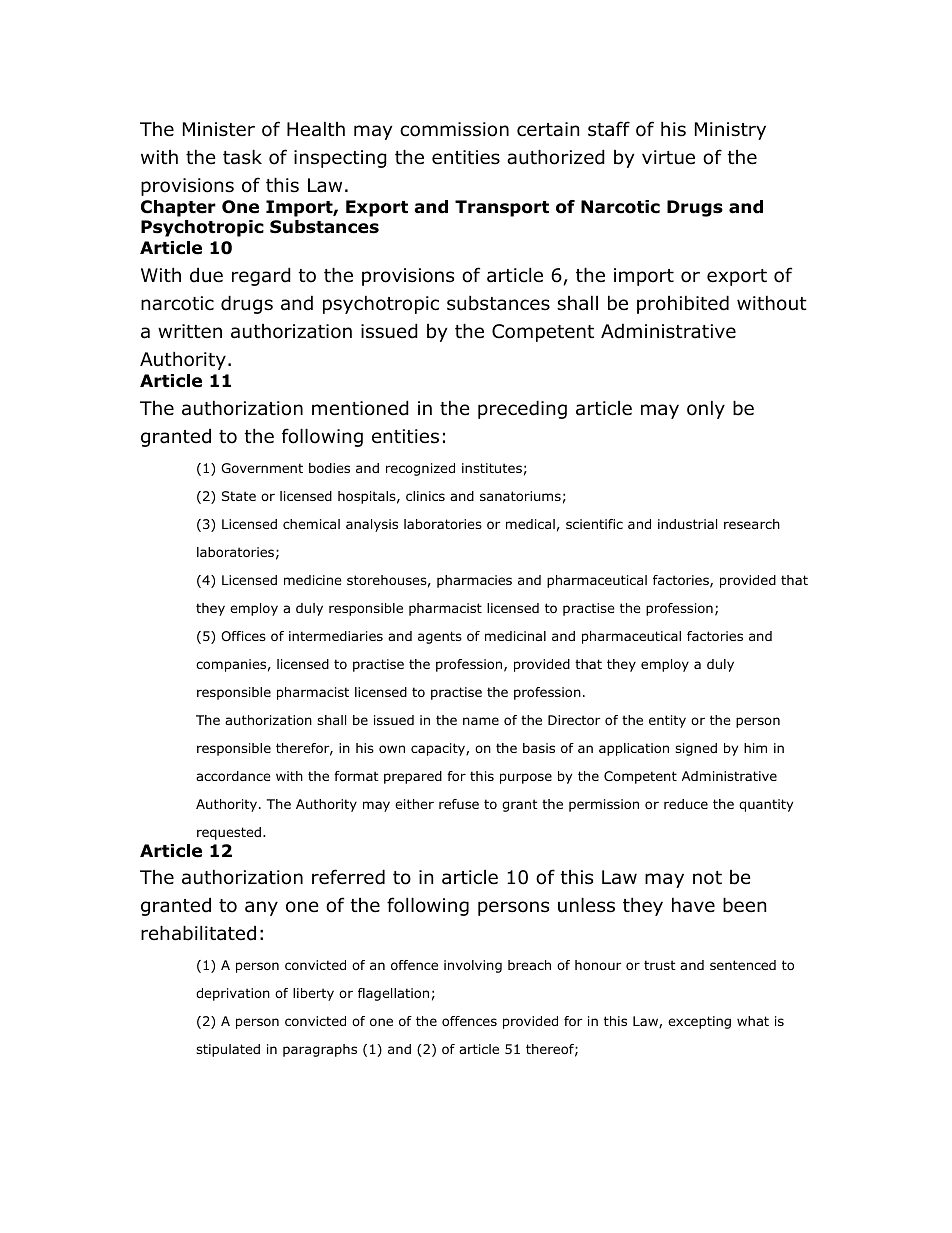 The height and width of the screenshot is (1233, 952). I want to click on only, so click(706, 409).
